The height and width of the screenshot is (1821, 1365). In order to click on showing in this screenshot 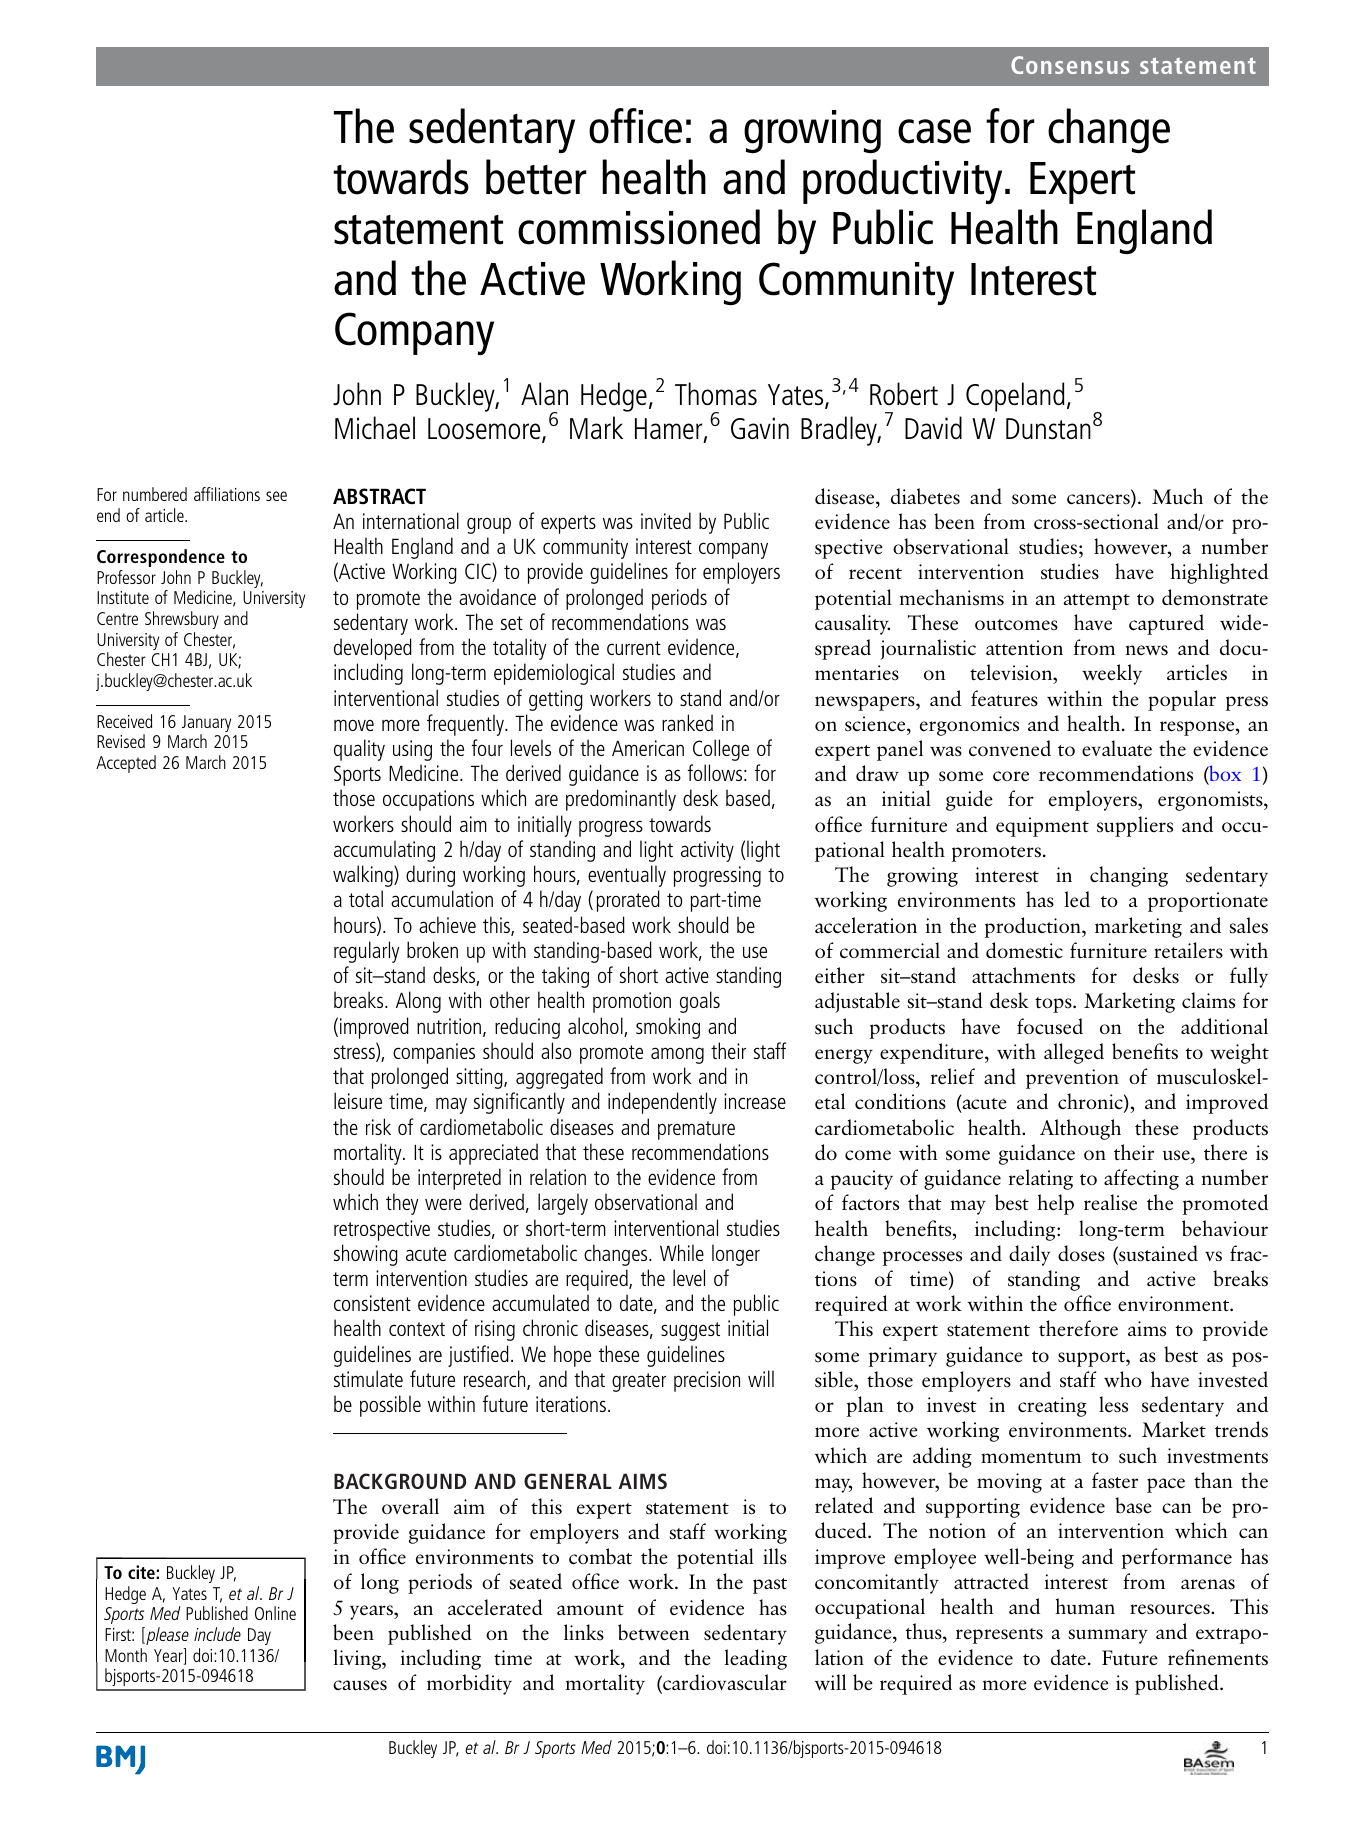, I will do `click(366, 1255)`.
